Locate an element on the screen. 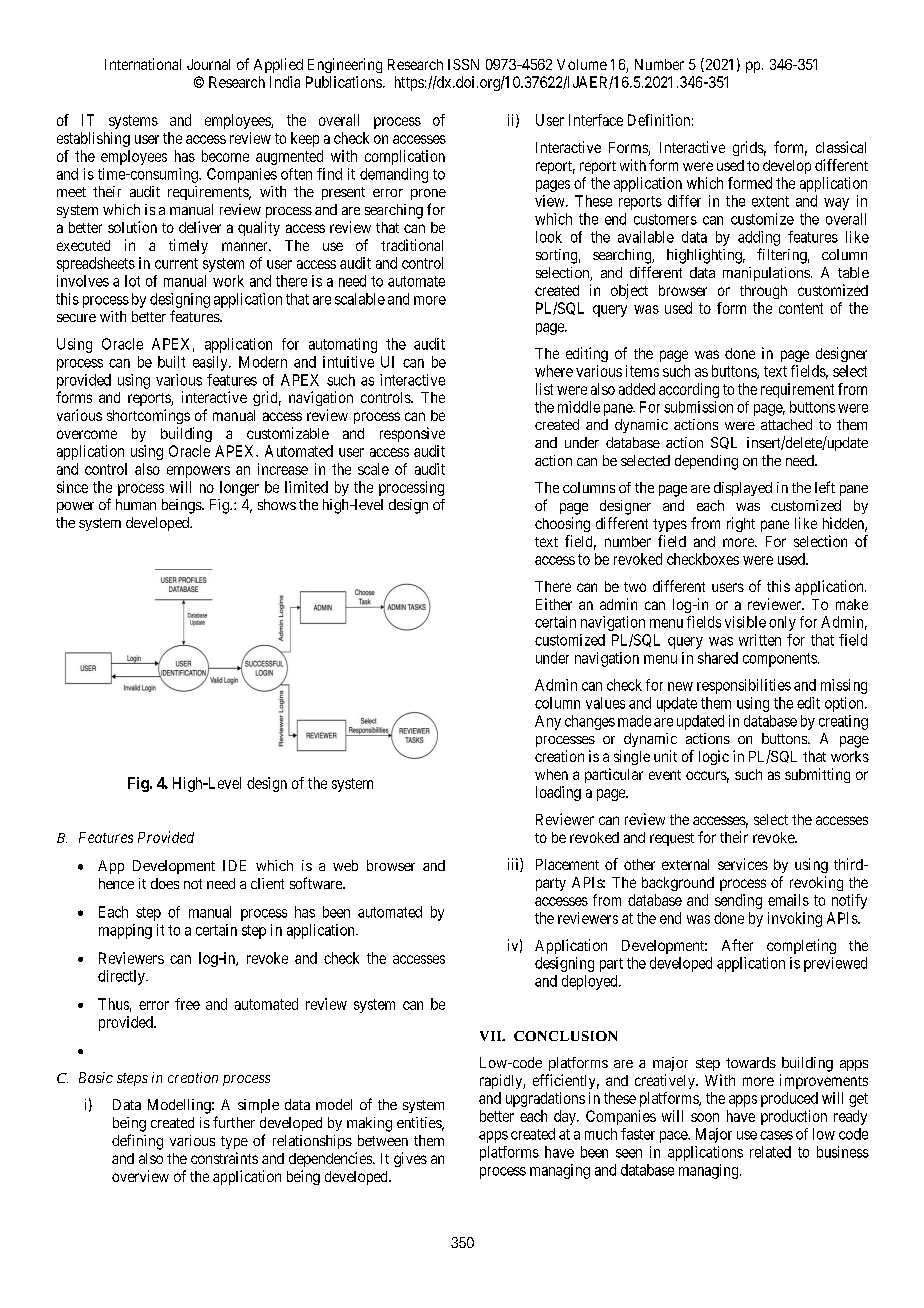  does is located at coordinates (165, 883).
